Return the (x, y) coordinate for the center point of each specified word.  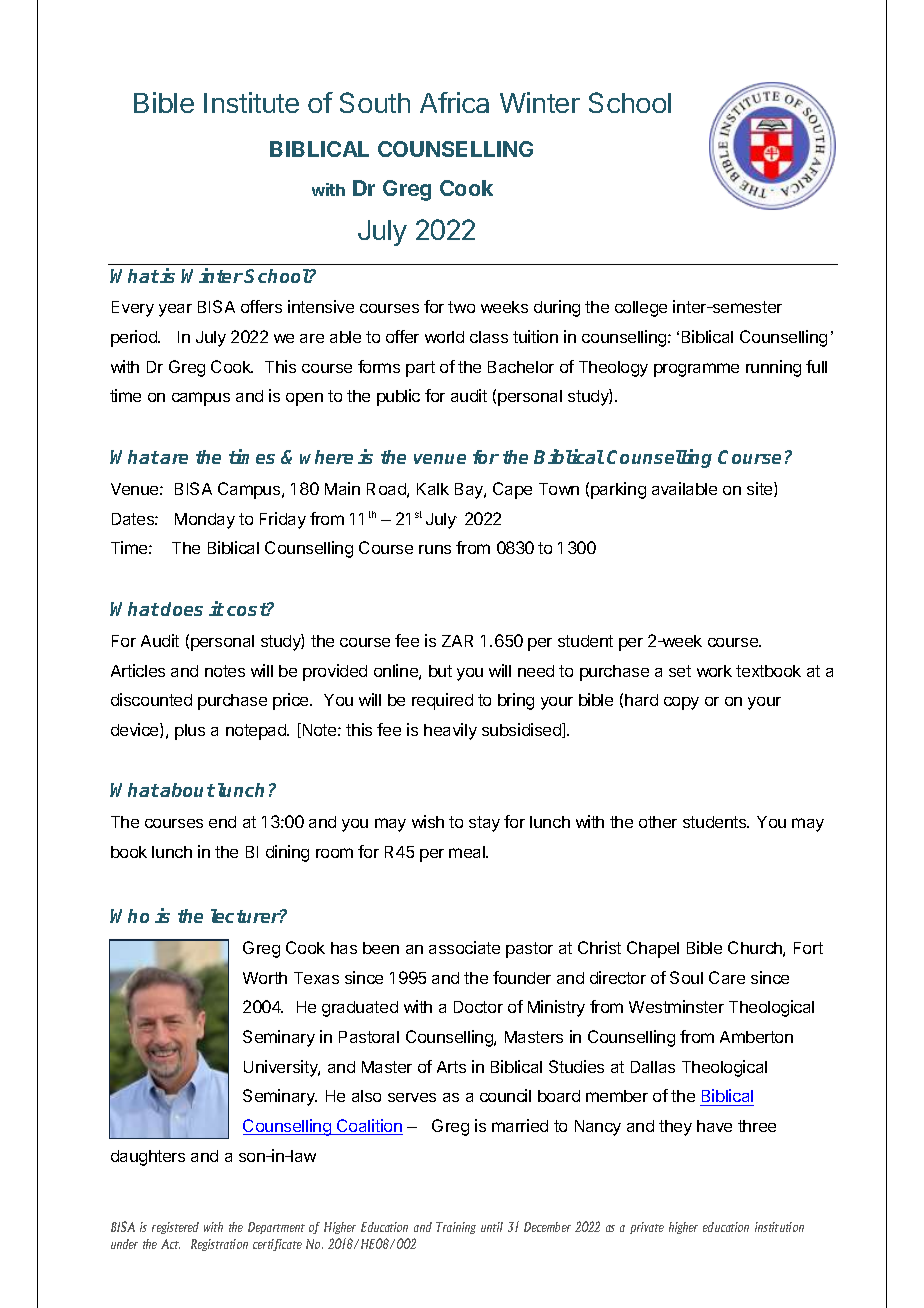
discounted (151, 699)
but (440, 671)
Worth (265, 978)
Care (727, 977)
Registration (219, 1245)
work (714, 671)
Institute (251, 102)
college (641, 309)
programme (696, 370)
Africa (454, 102)
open (304, 399)
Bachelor (521, 367)
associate (464, 947)
